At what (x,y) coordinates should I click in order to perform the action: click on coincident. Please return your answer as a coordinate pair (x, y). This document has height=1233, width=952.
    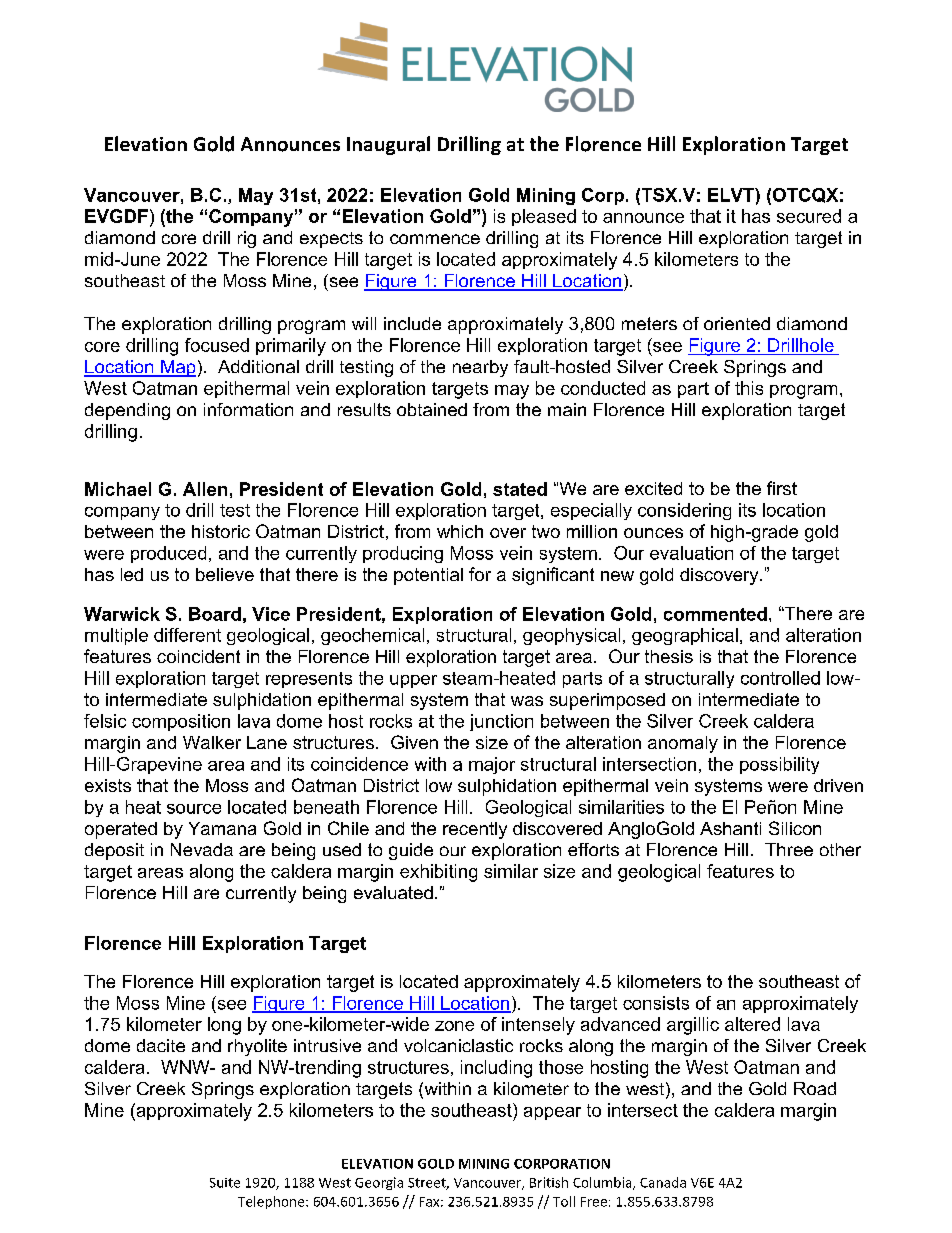
    Looking at the image, I should click on (198, 656).
